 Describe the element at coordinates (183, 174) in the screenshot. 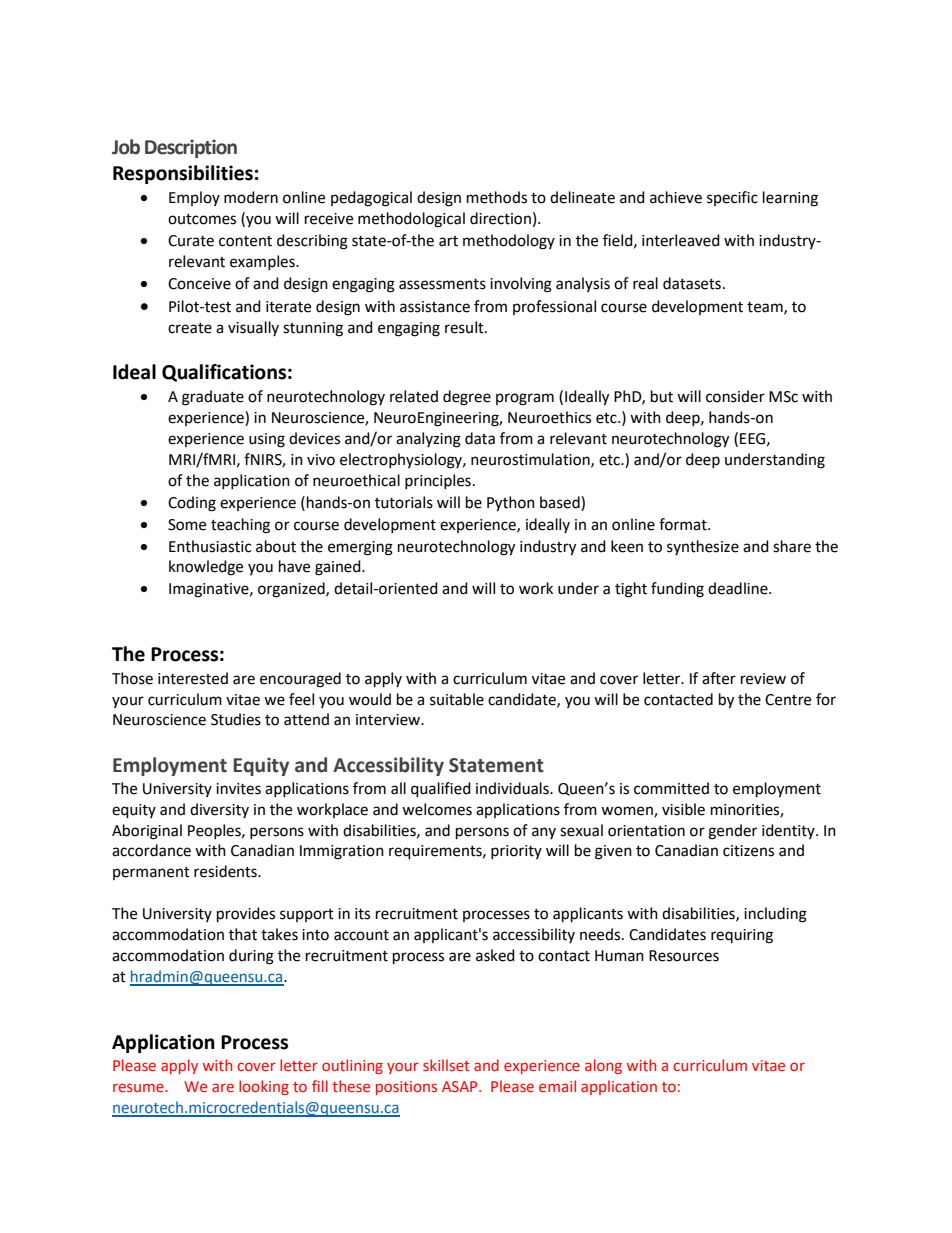

I see `Responsibilities` at that location.
